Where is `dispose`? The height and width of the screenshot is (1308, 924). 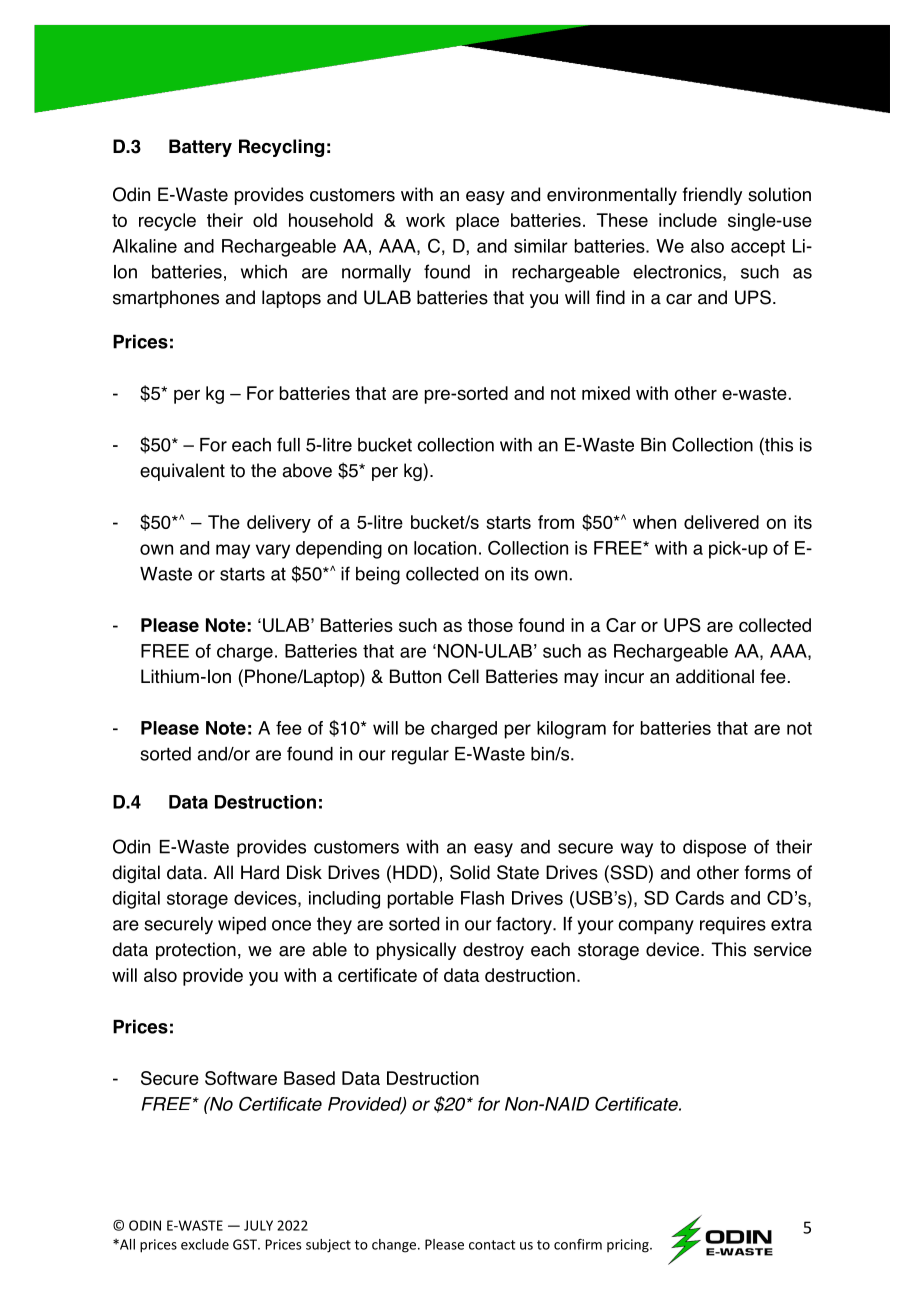
dispose is located at coordinates (714, 848).
